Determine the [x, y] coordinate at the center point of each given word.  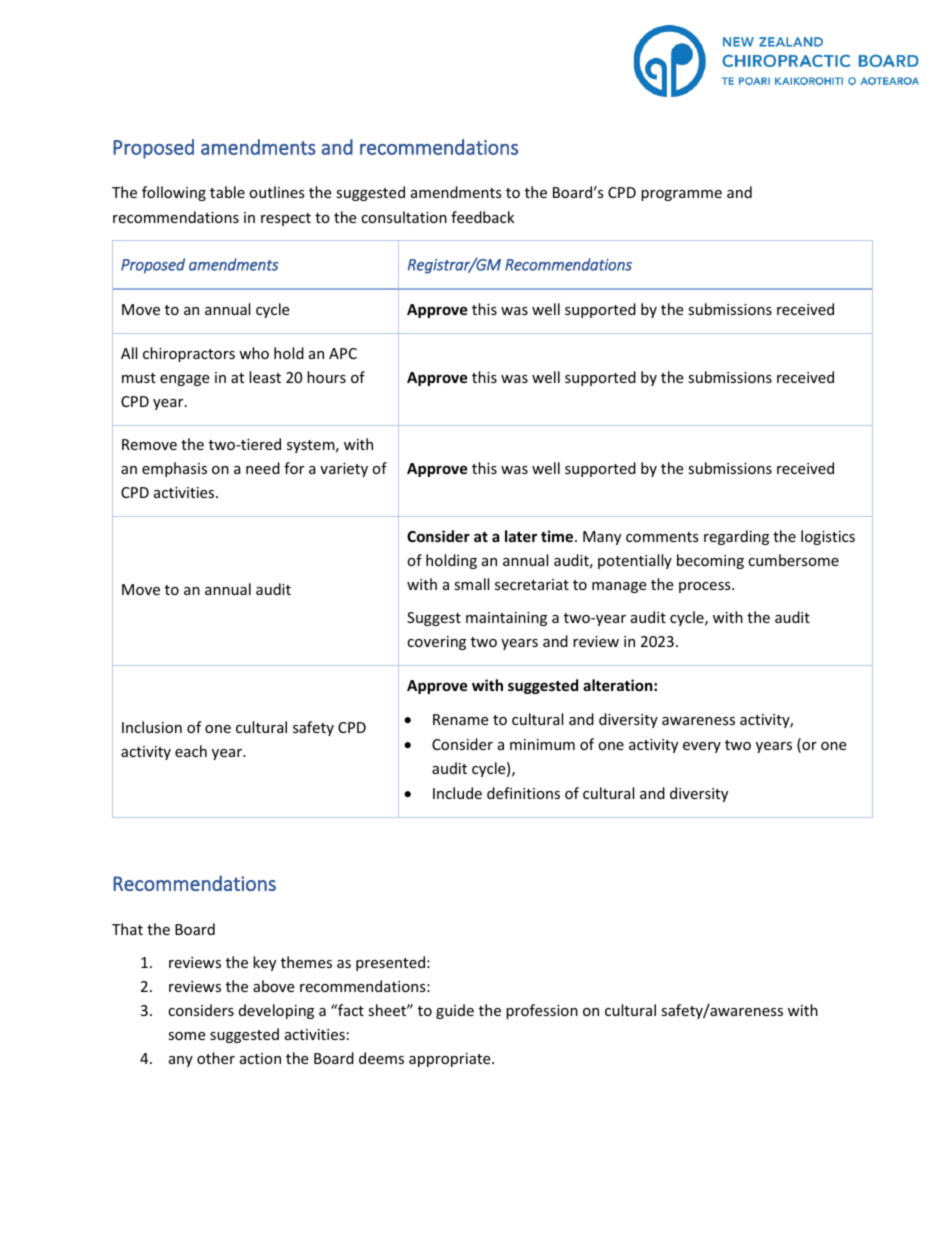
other [216, 1058]
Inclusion [152, 727]
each [191, 751]
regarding [736, 537]
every [702, 747]
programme [681, 195]
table [227, 192]
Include [457, 793]
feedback [482, 217]
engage [184, 380]
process [706, 587]
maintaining [506, 619]
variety [344, 470]
